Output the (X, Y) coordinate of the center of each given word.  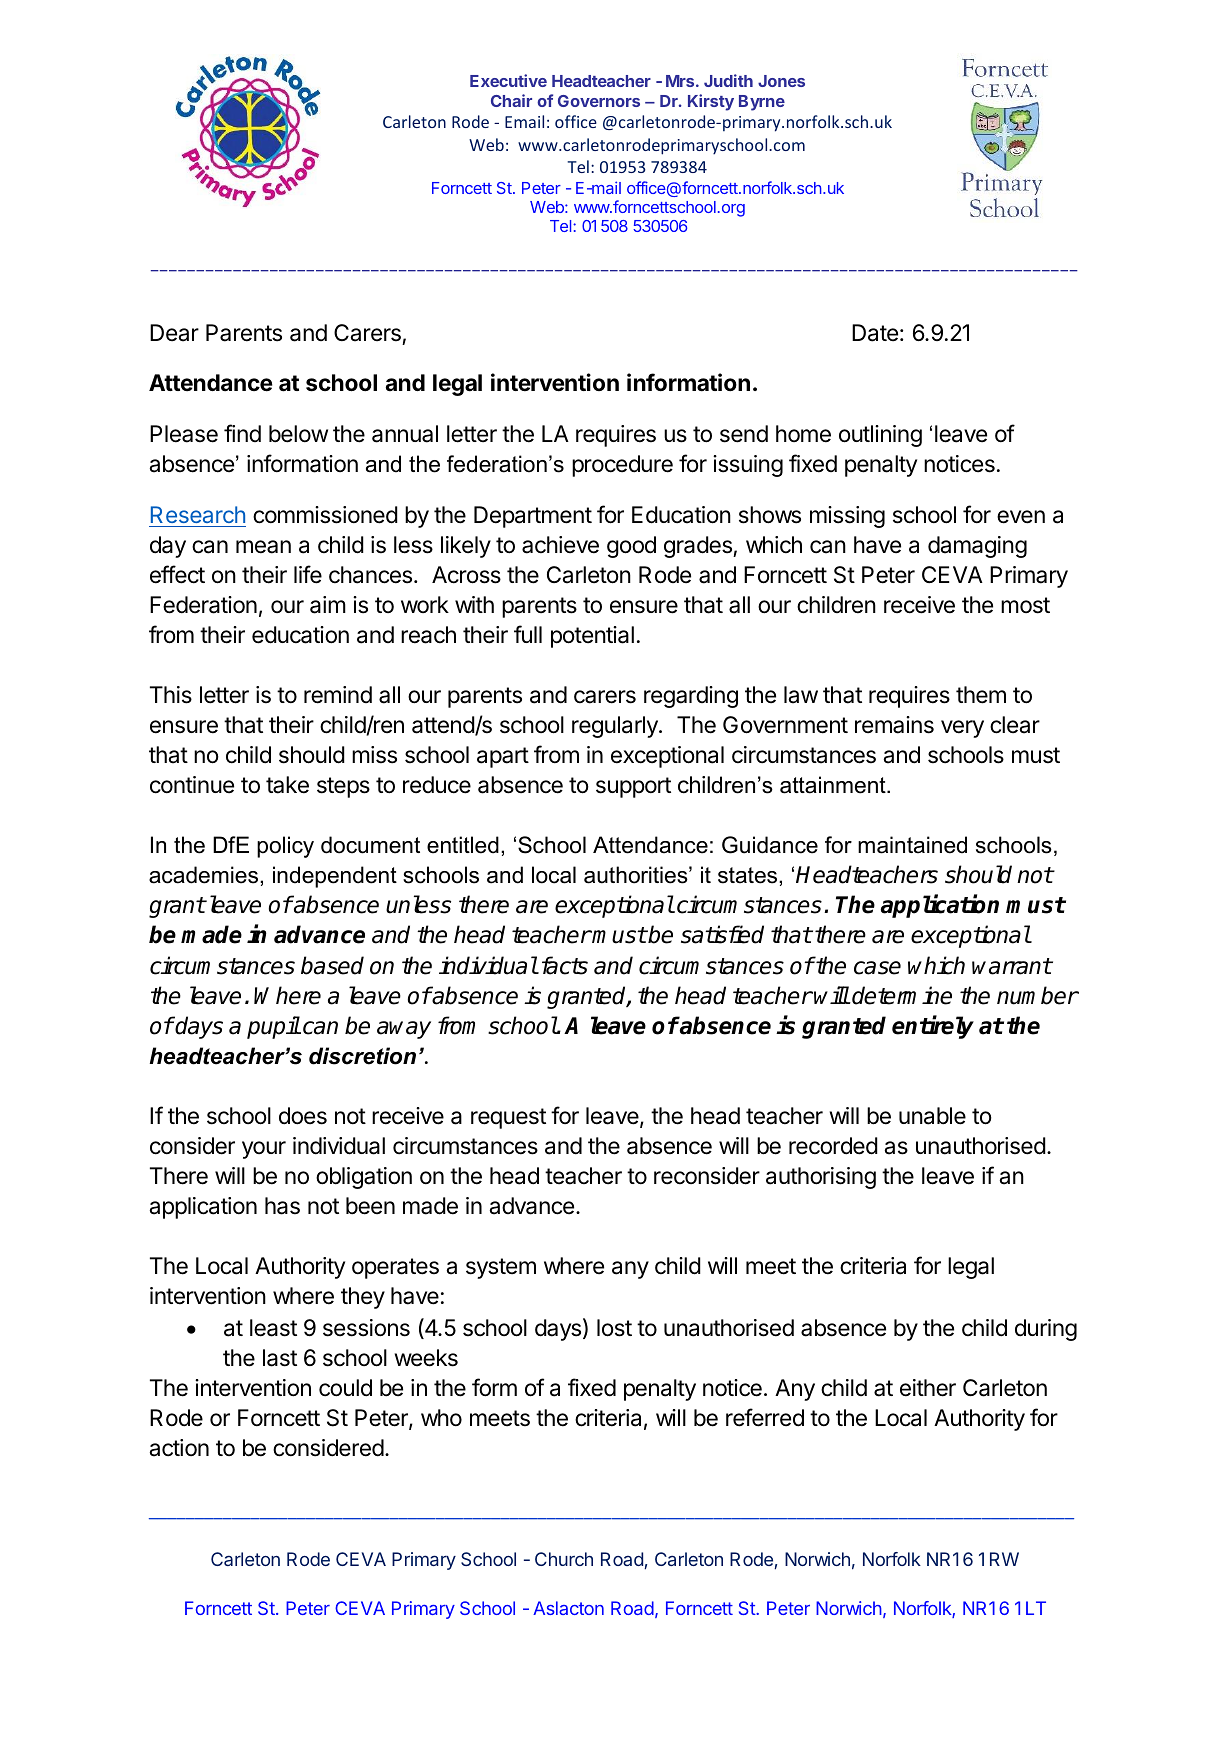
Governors (599, 101)
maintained (912, 845)
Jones (781, 81)
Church (564, 1559)
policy (285, 847)
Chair (511, 100)
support (633, 787)
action (179, 1448)
